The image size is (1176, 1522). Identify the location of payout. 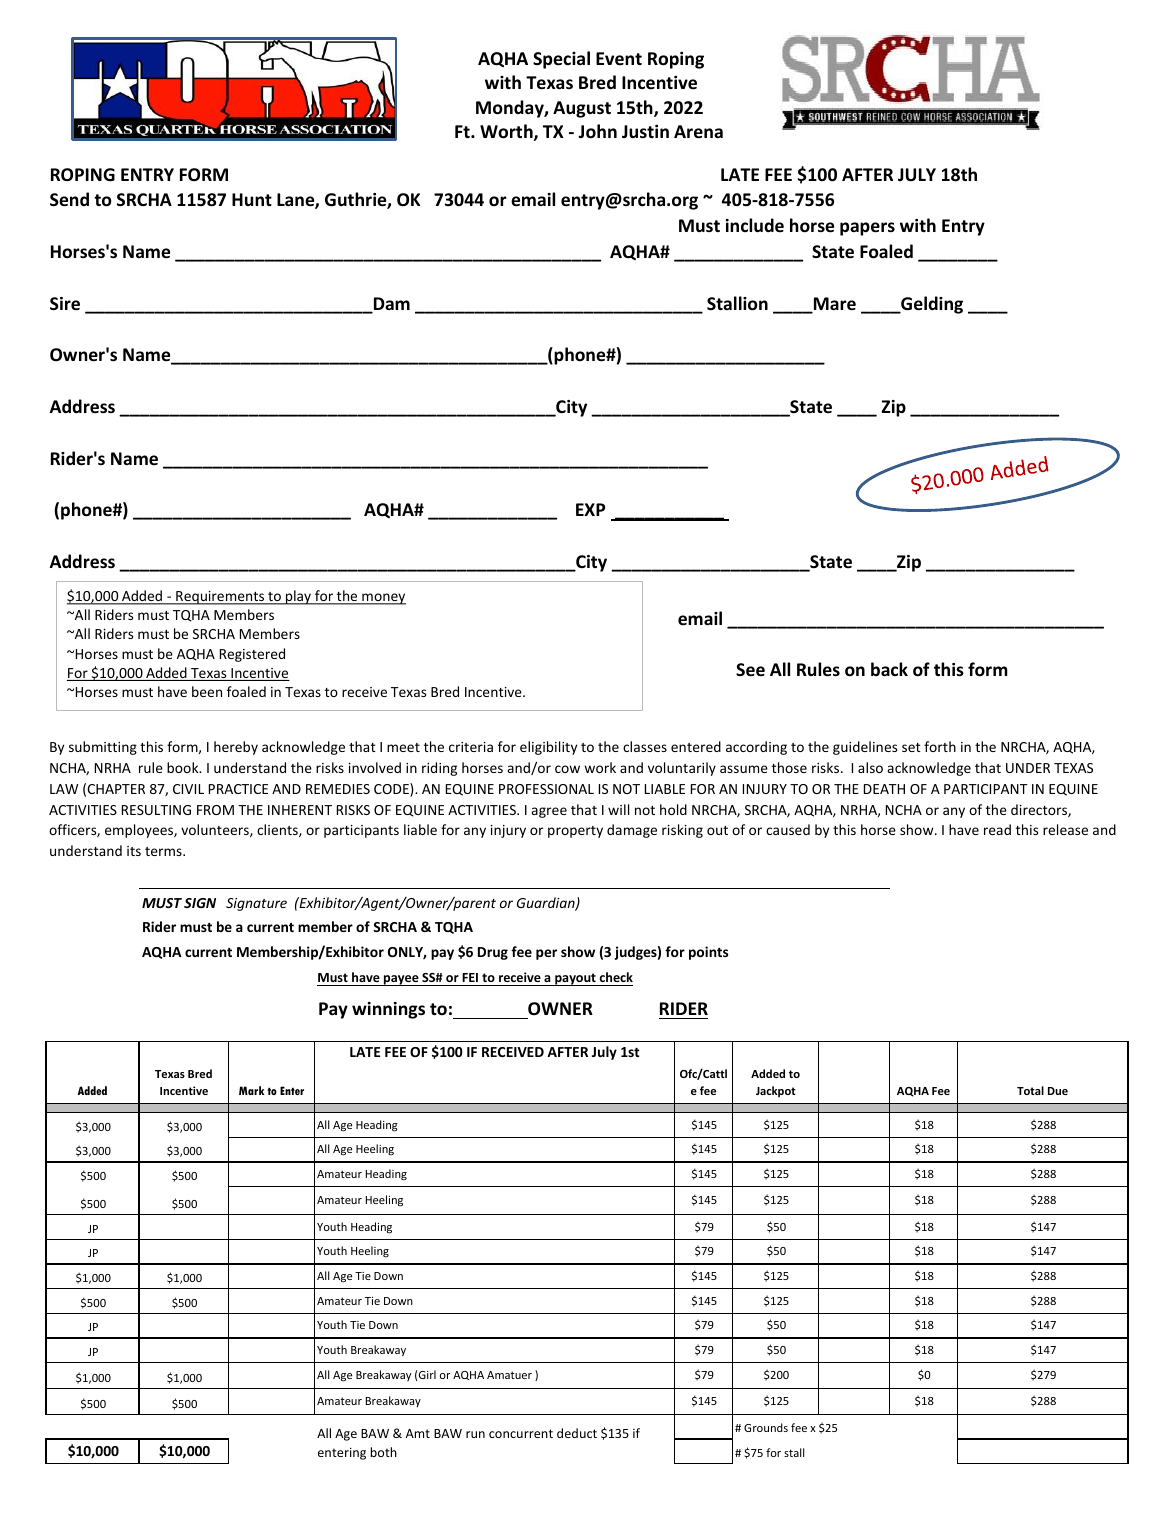
(575, 979).
